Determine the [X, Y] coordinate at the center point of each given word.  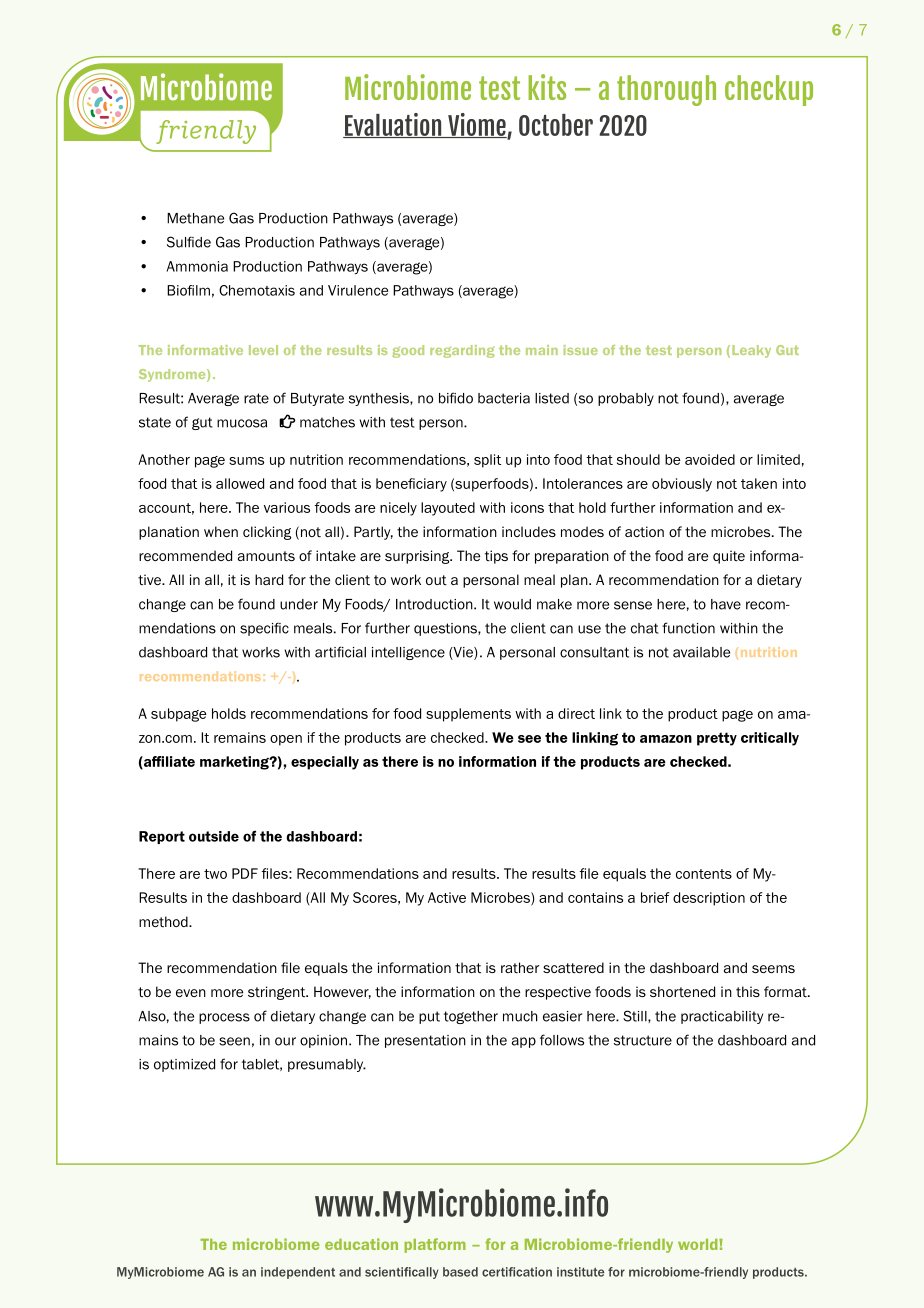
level [263, 350]
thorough [666, 90]
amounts [266, 556]
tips [496, 557]
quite [729, 557]
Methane [195, 218]
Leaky [751, 351]
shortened [682, 991]
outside [214, 836]
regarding [462, 351]
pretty [717, 739]
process [224, 1018]
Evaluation [393, 125]
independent [298, 1273]
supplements [468, 715]
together [471, 1017]
